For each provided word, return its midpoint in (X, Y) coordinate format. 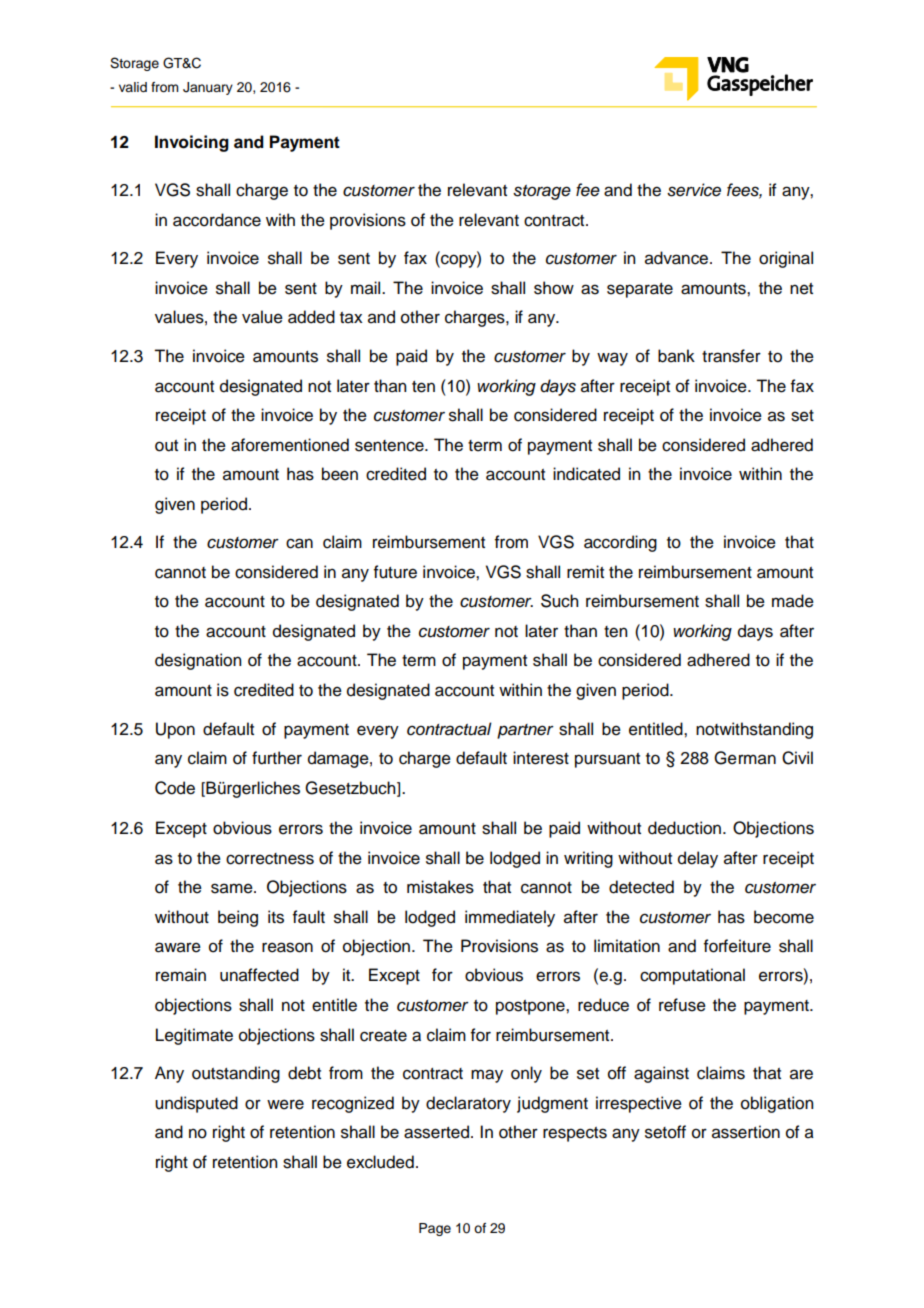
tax (351, 318)
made (793, 601)
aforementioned (290, 445)
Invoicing (192, 143)
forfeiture (737, 946)
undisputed (196, 1104)
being (238, 918)
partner (525, 731)
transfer (731, 356)
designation (198, 661)
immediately (510, 918)
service (694, 190)
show (554, 288)
